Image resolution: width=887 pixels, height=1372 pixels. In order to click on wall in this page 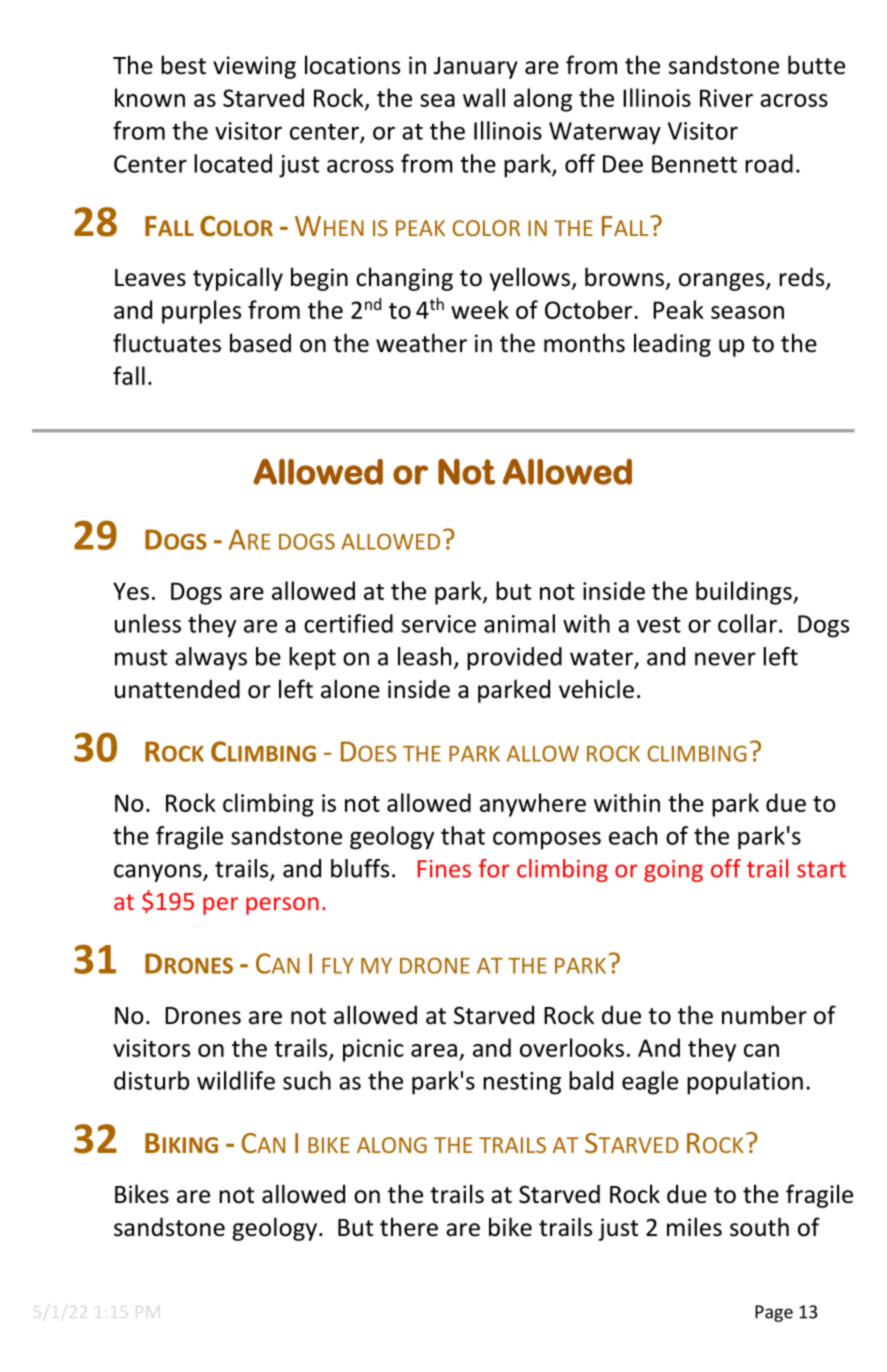, I will do `click(484, 97)`.
